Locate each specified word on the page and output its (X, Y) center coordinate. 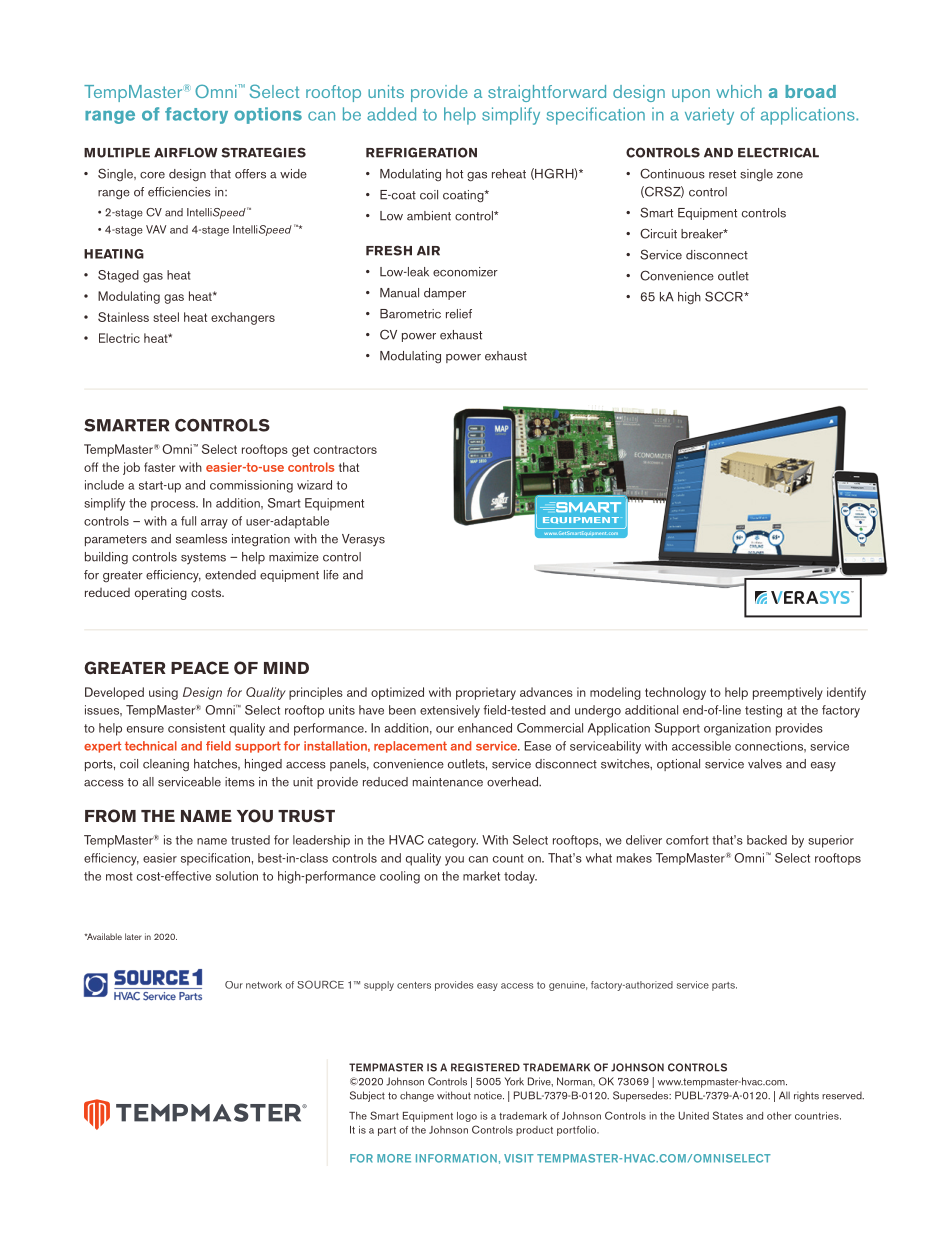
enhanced (485, 728)
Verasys (363, 540)
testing (763, 711)
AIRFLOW (186, 152)
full (188, 521)
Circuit (658, 233)
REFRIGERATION (421, 152)
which (739, 91)
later (133, 936)
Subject (367, 1096)
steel (166, 317)
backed (767, 840)
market (481, 876)
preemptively (788, 693)
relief (459, 314)
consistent (196, 728)
